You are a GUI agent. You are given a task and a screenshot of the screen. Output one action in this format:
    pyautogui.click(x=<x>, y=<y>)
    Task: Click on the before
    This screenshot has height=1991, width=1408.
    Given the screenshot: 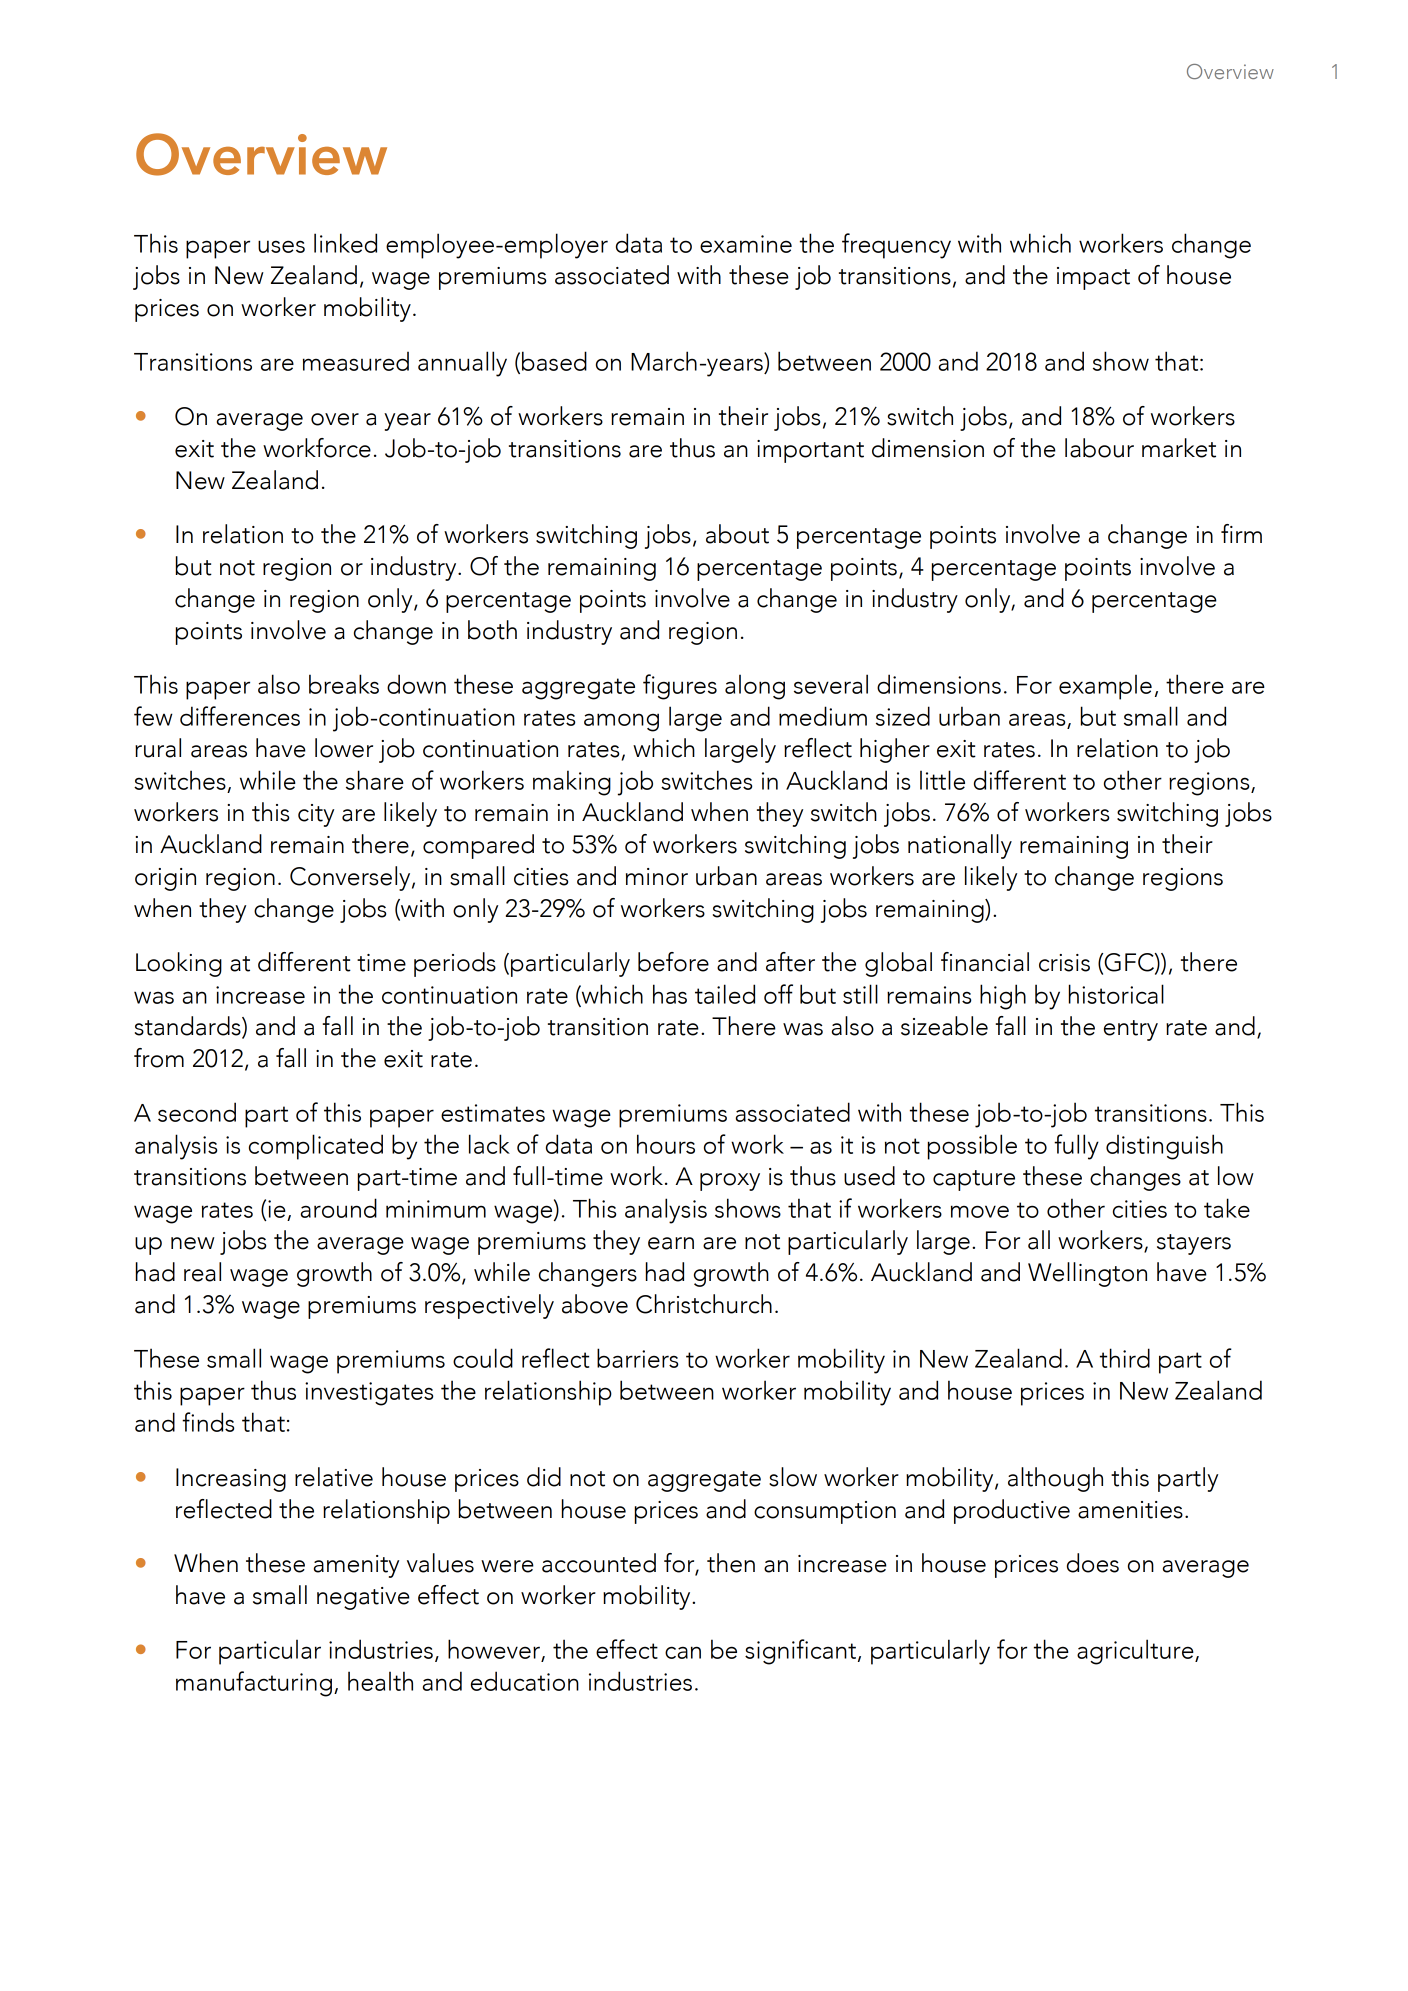 What is the action you would take?
    pyautogui.click(x=673, y=962)
